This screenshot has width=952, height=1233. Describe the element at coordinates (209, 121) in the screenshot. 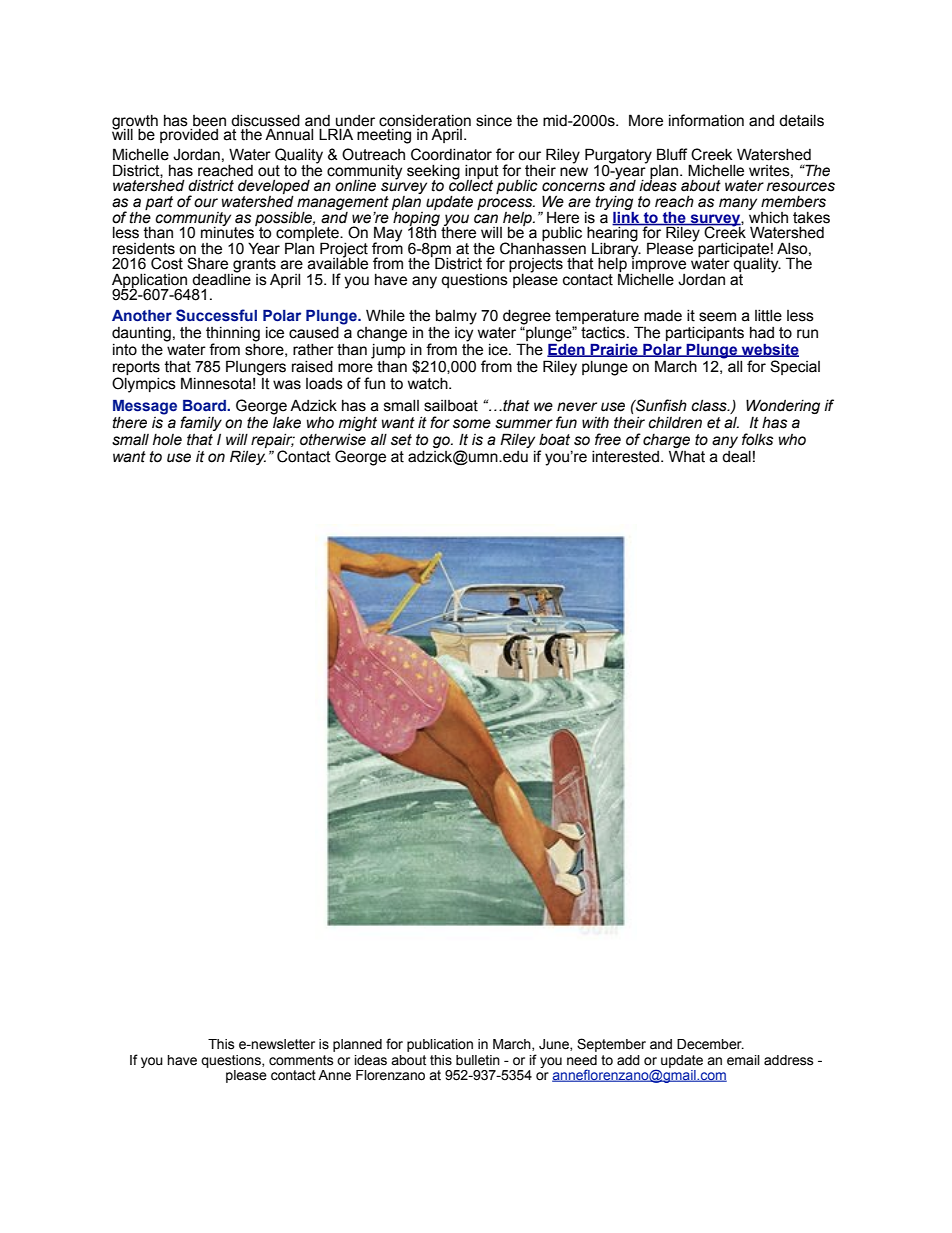

I see `been` at that location.
